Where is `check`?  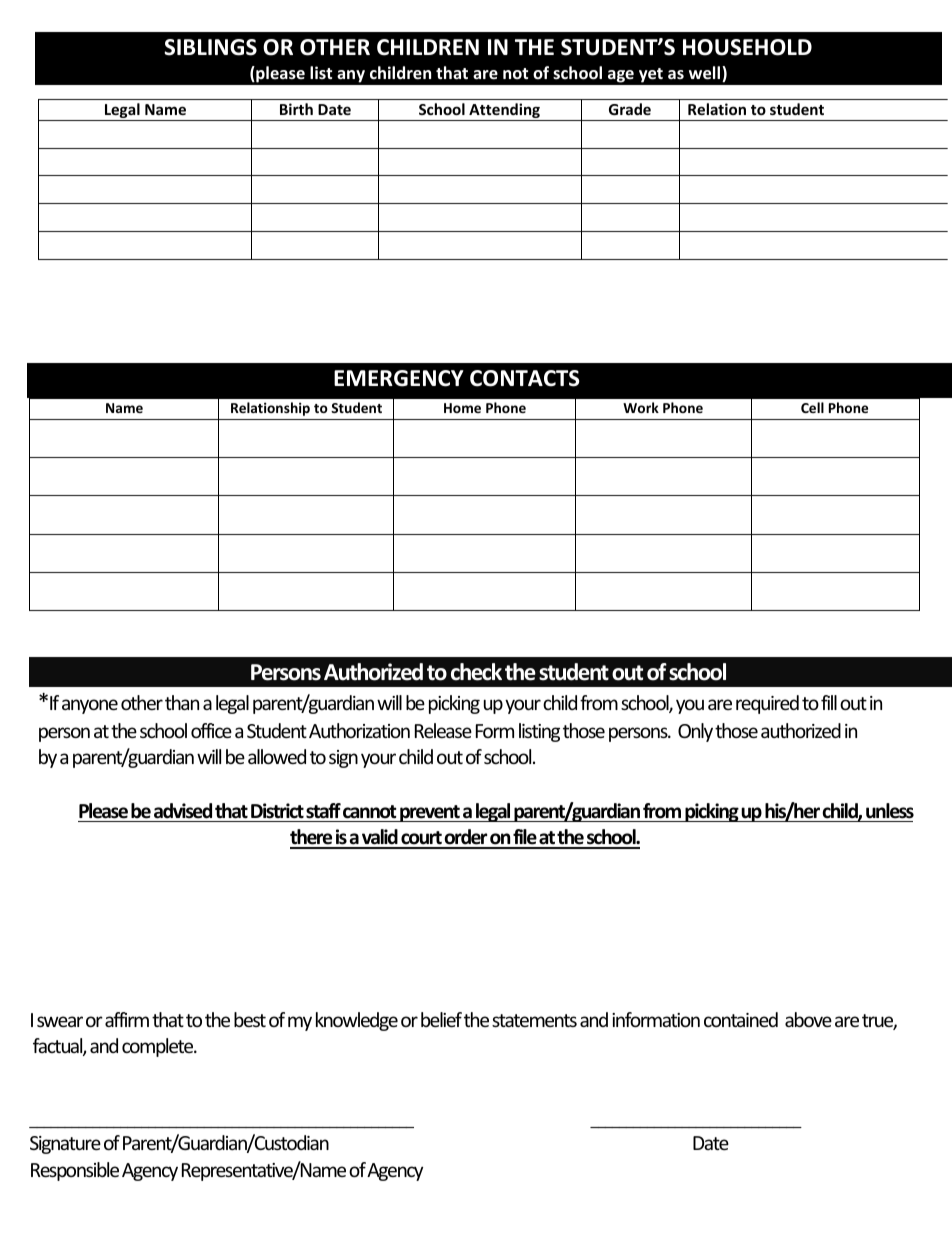
check is located at coordinates (476, 672).
